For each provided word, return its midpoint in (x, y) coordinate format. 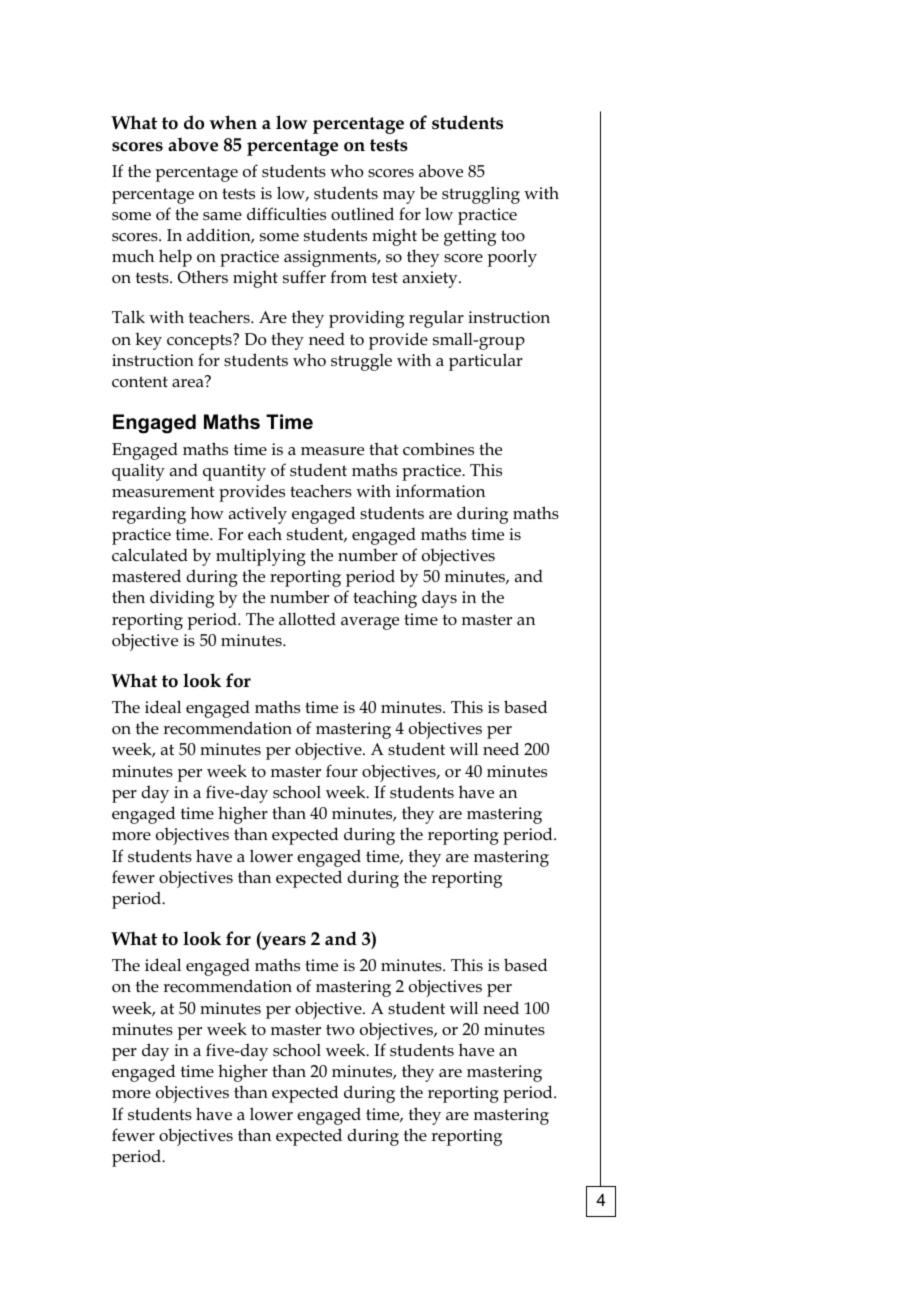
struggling (481, 195)
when (233, 122)
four (342, 770)
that (383, 448)
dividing (182, 599)
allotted (307, 619)
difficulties (286, 214)
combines (438, 449)
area (189, 382)
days (439, 599)
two (340, 1029)
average (370, 623)
